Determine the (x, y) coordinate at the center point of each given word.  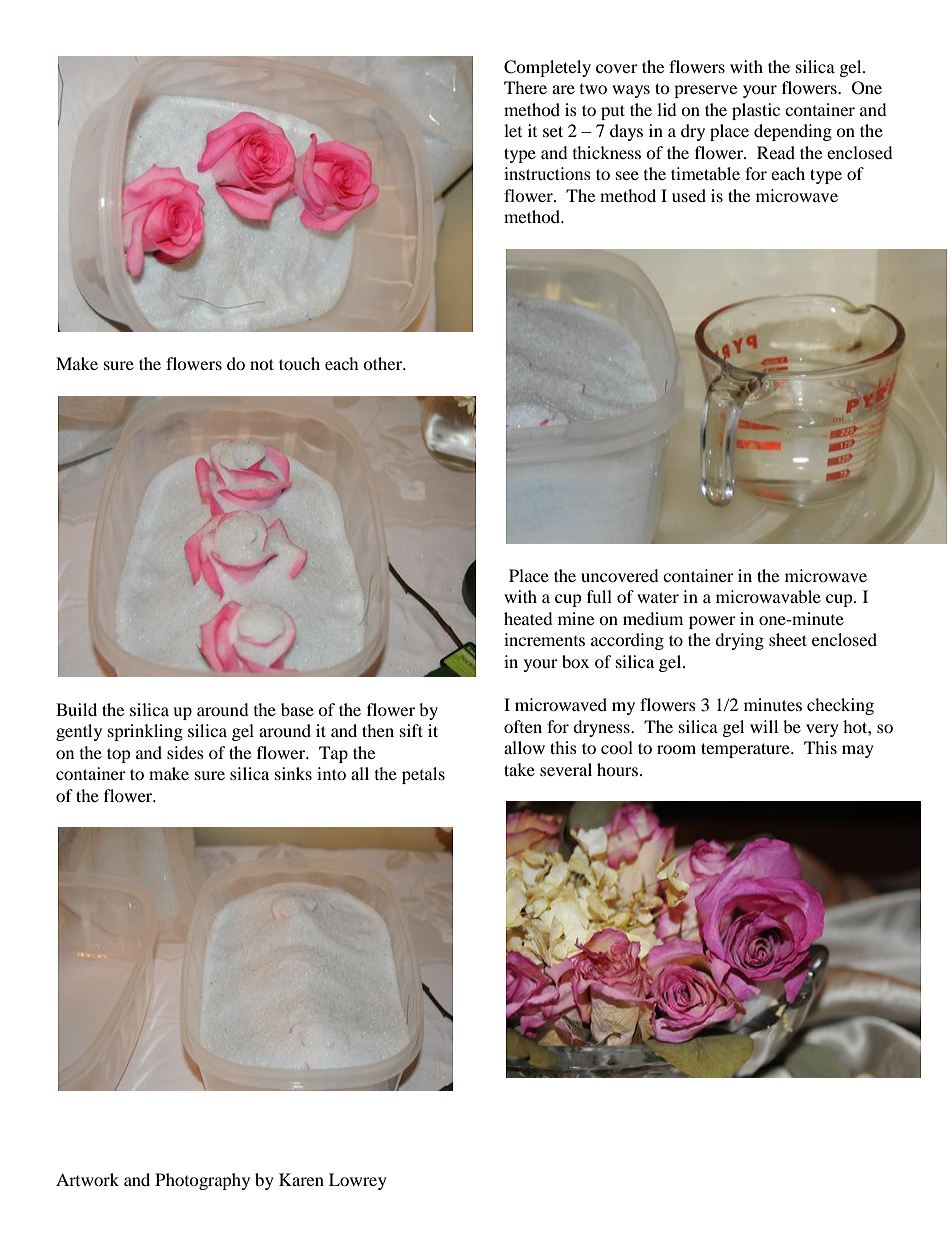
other (384, 363)
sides (185, 752)
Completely (547, 68)
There (525, 87)
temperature (746, 750)
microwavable (768, 596)
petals (423, 775)
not (262, 364)
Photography (202, 1181)
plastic (756, 111)
